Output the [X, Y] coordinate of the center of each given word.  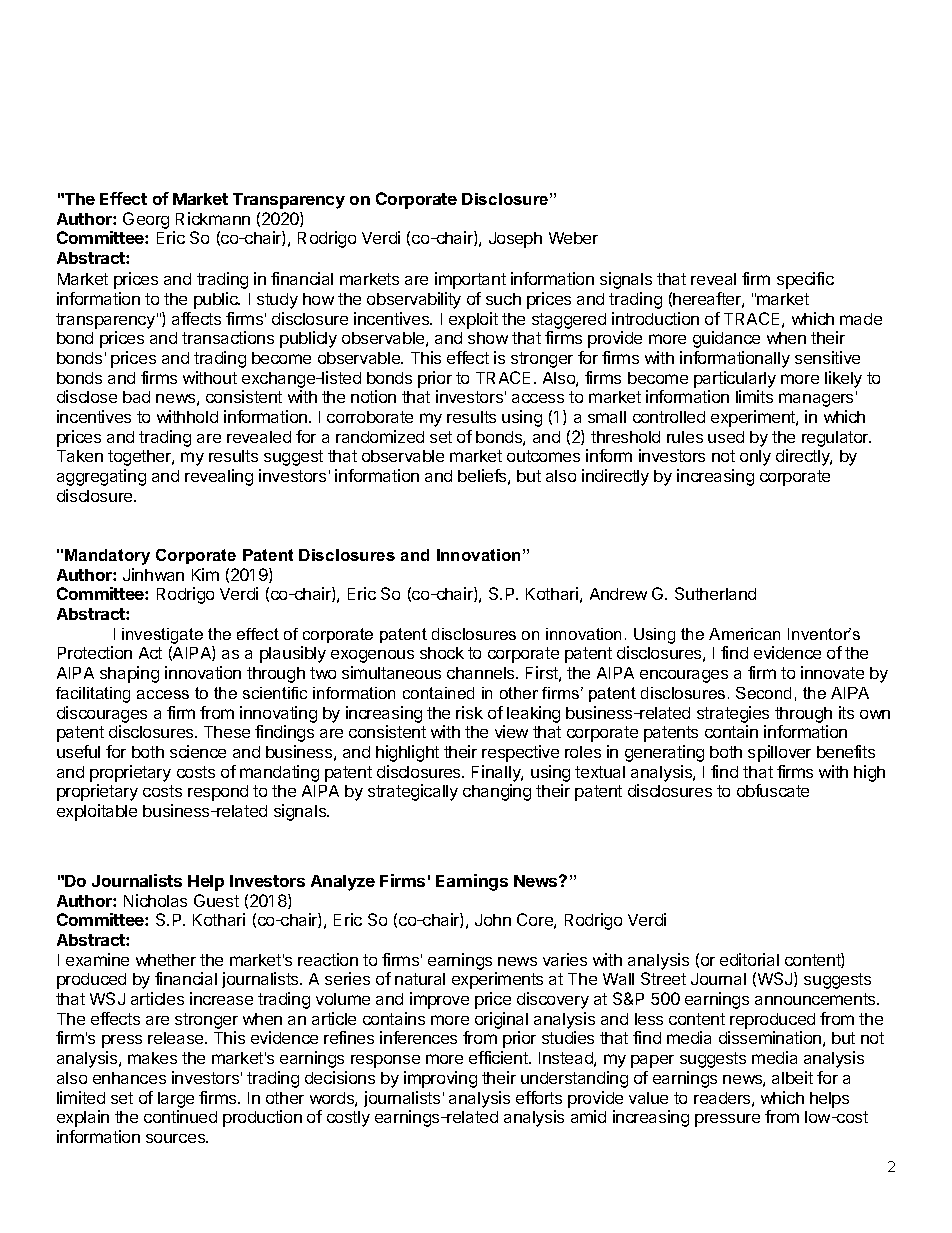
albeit [792, 1077]
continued [180, 1116]
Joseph [515, 240]
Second [763, 693]
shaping [129, 674]
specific [805, 280]
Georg [146, 220]
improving [440, 1079]
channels [482, 673]
